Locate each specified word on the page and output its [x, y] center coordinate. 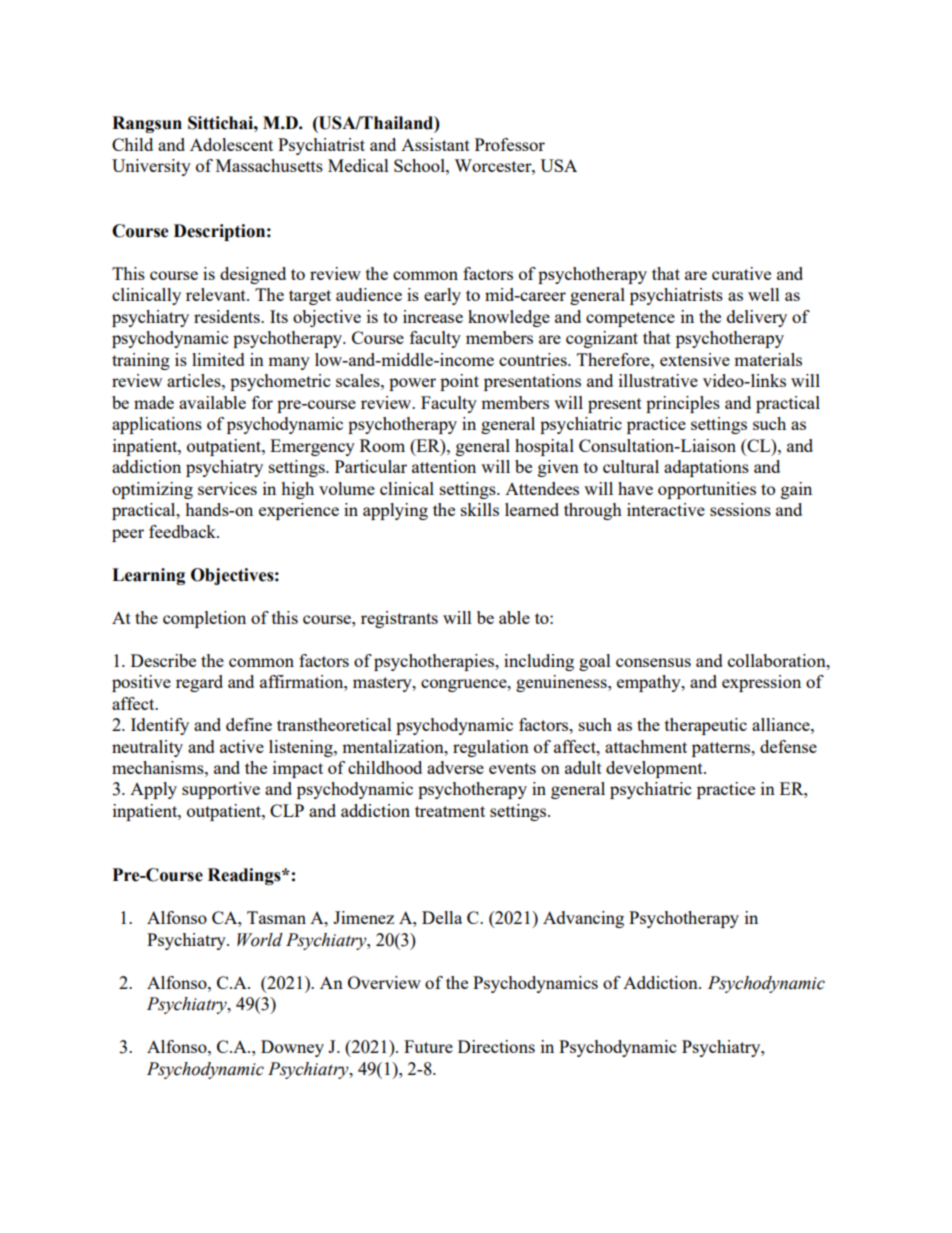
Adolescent [231, 144]
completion [204, 619]
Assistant [435, 144]
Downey [292, 1048]
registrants [399, 619]
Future [428, 1046]
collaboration [778, 660]
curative [741, 273]
